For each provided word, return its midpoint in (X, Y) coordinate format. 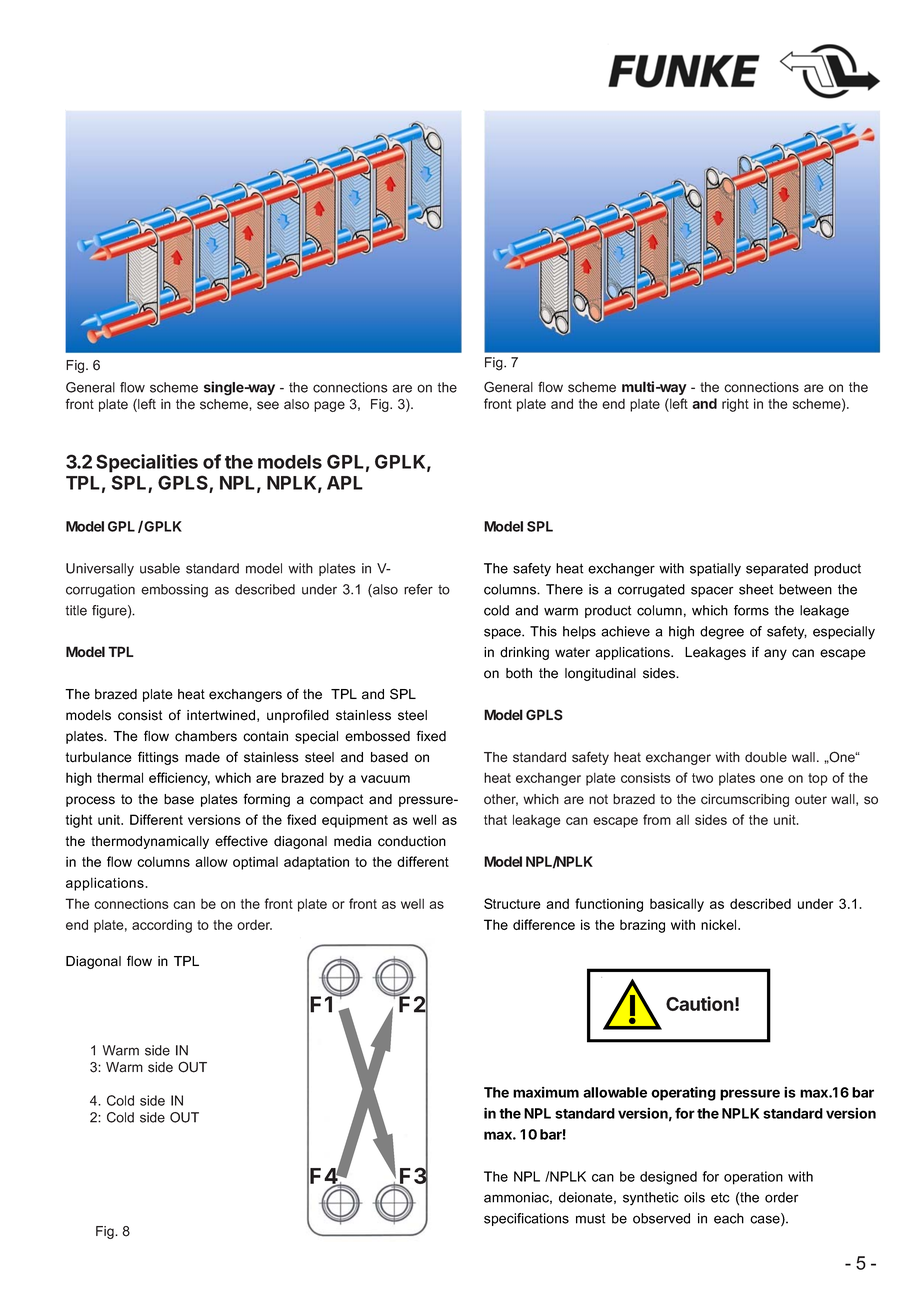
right (735, 405)
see (268, 405)
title (76, 610)
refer (418, 589)
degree (722, 633)
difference (544, 924)
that (495, 819)
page (329, 406)
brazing (642, 926)
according (162, 926)
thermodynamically (150, 842)
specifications (526, 1219)
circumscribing (745, 800)
